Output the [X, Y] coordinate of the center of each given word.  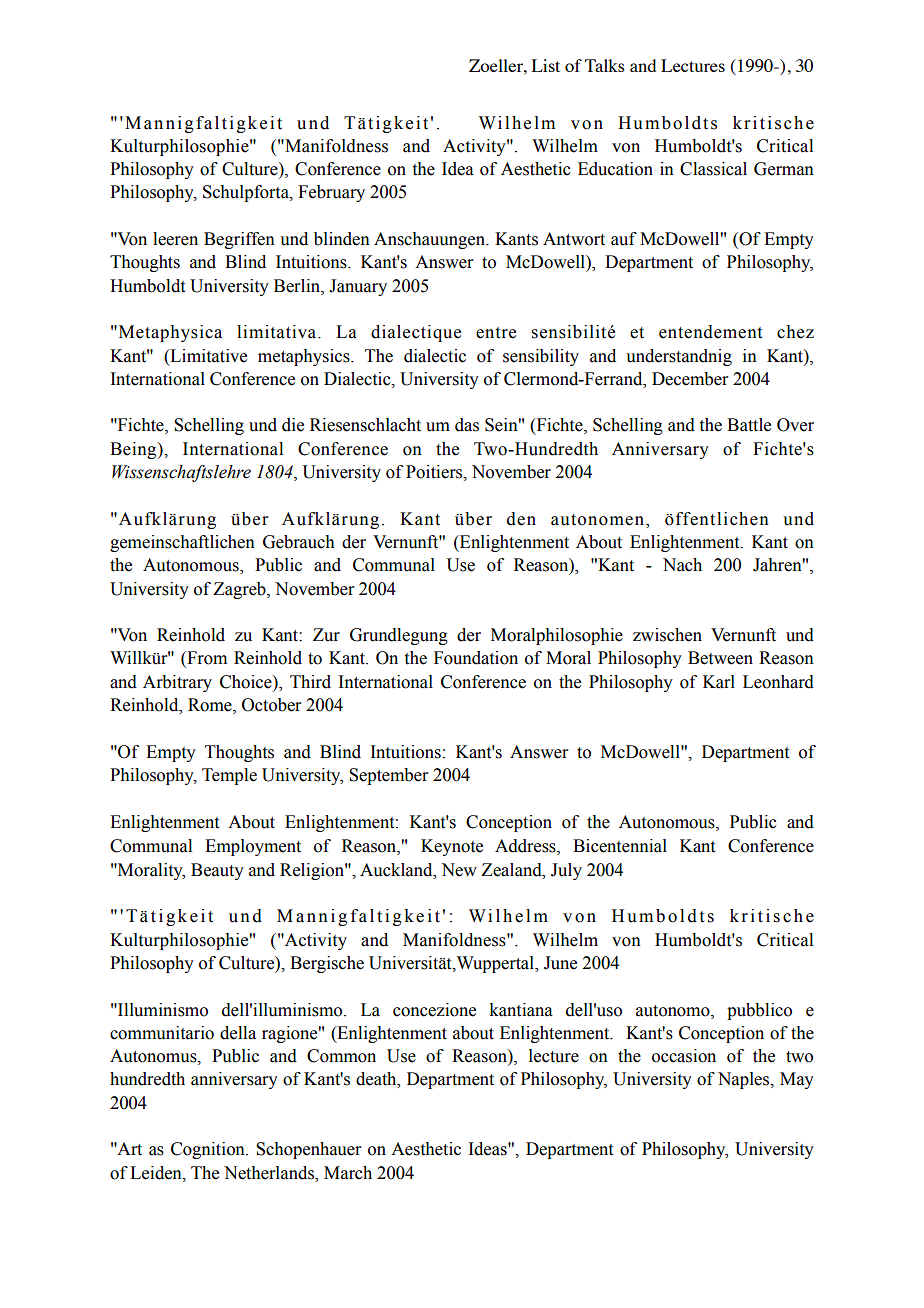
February [331, 193]
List [546, 65]
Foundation [476, 658]
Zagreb [240, 590]
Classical [713, 169]
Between [720, 658]
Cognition [209, 1150]
